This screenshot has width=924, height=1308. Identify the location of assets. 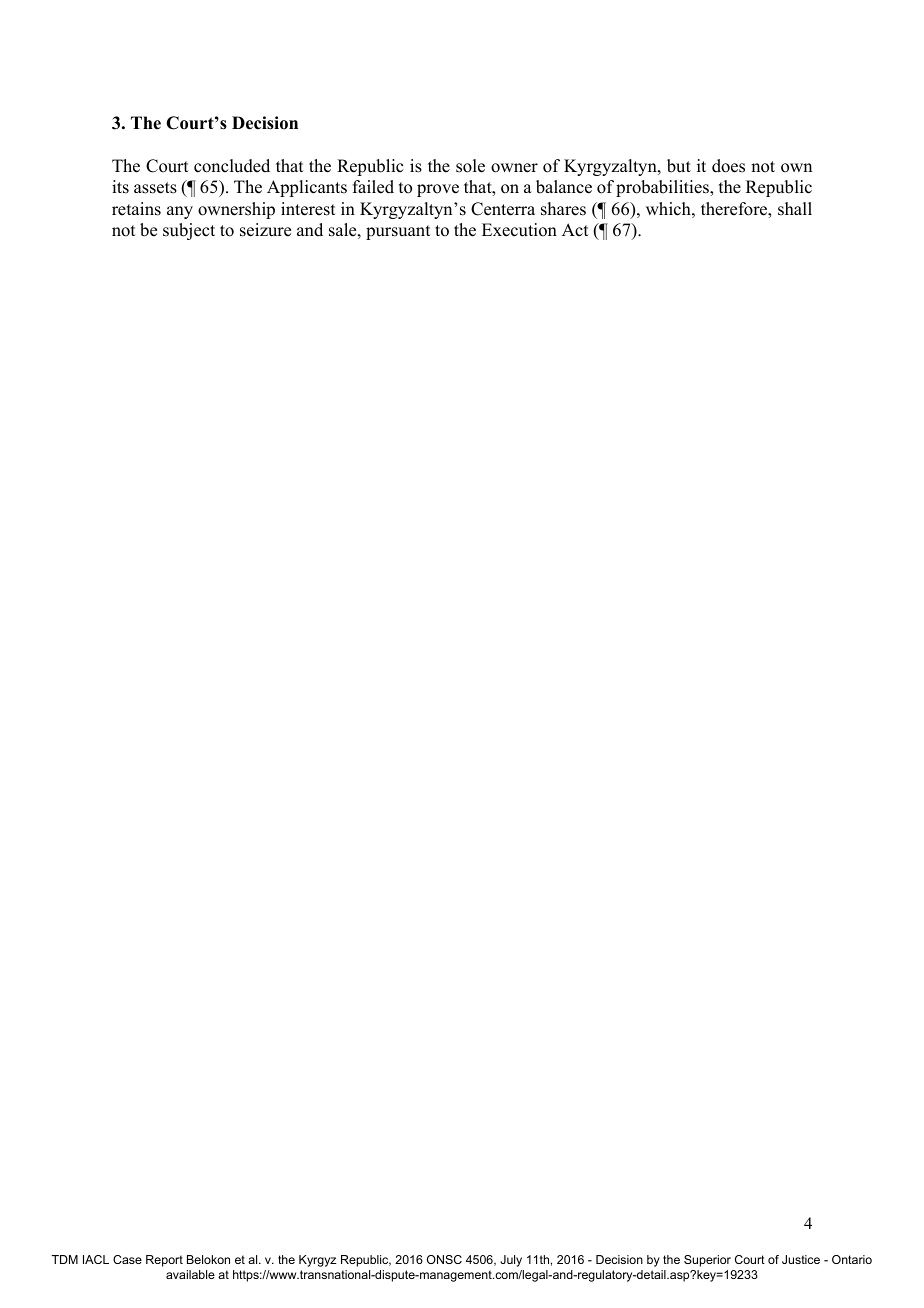
(155, 188).
